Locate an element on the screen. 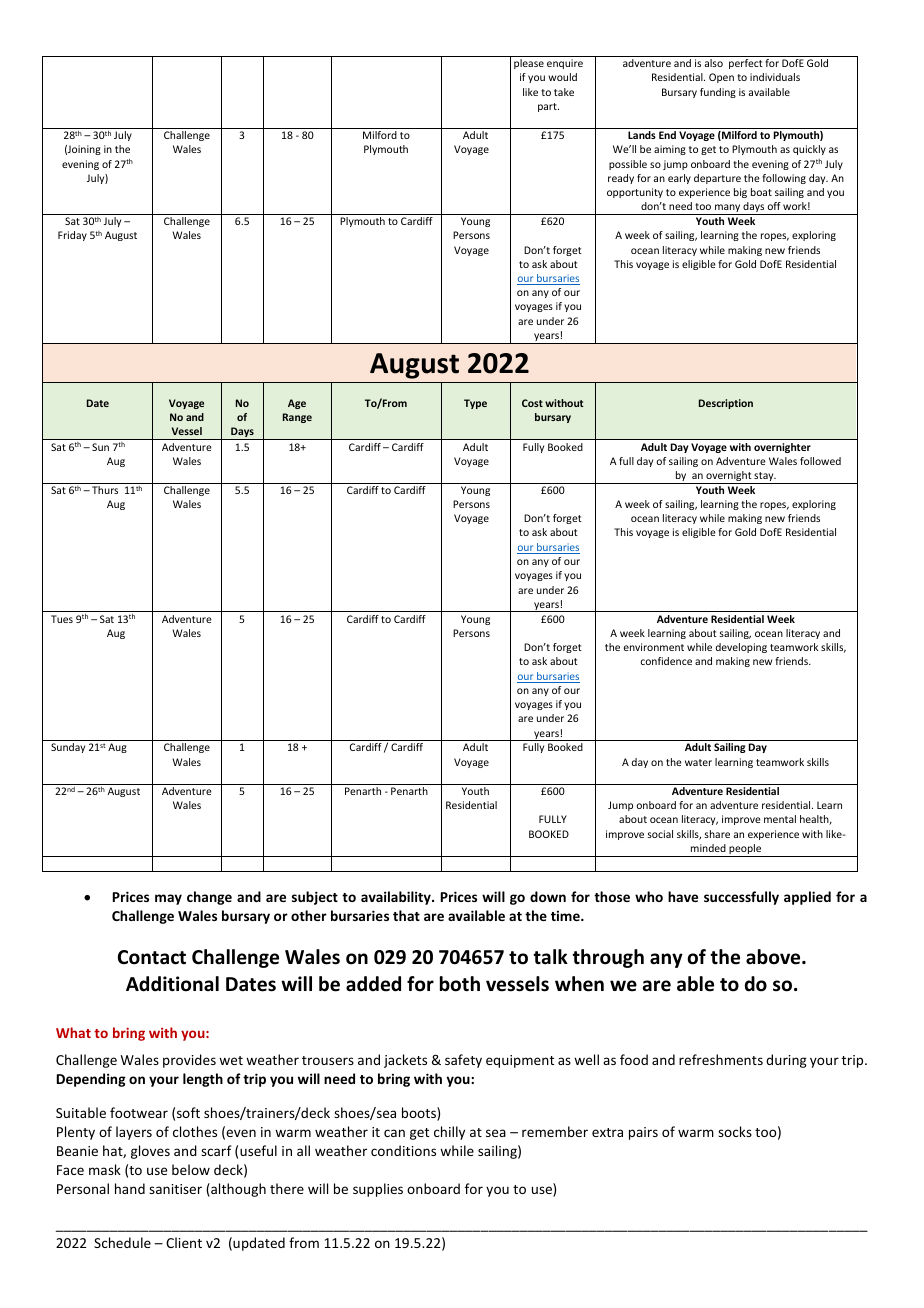  may is located at coordinates (168, 899).
